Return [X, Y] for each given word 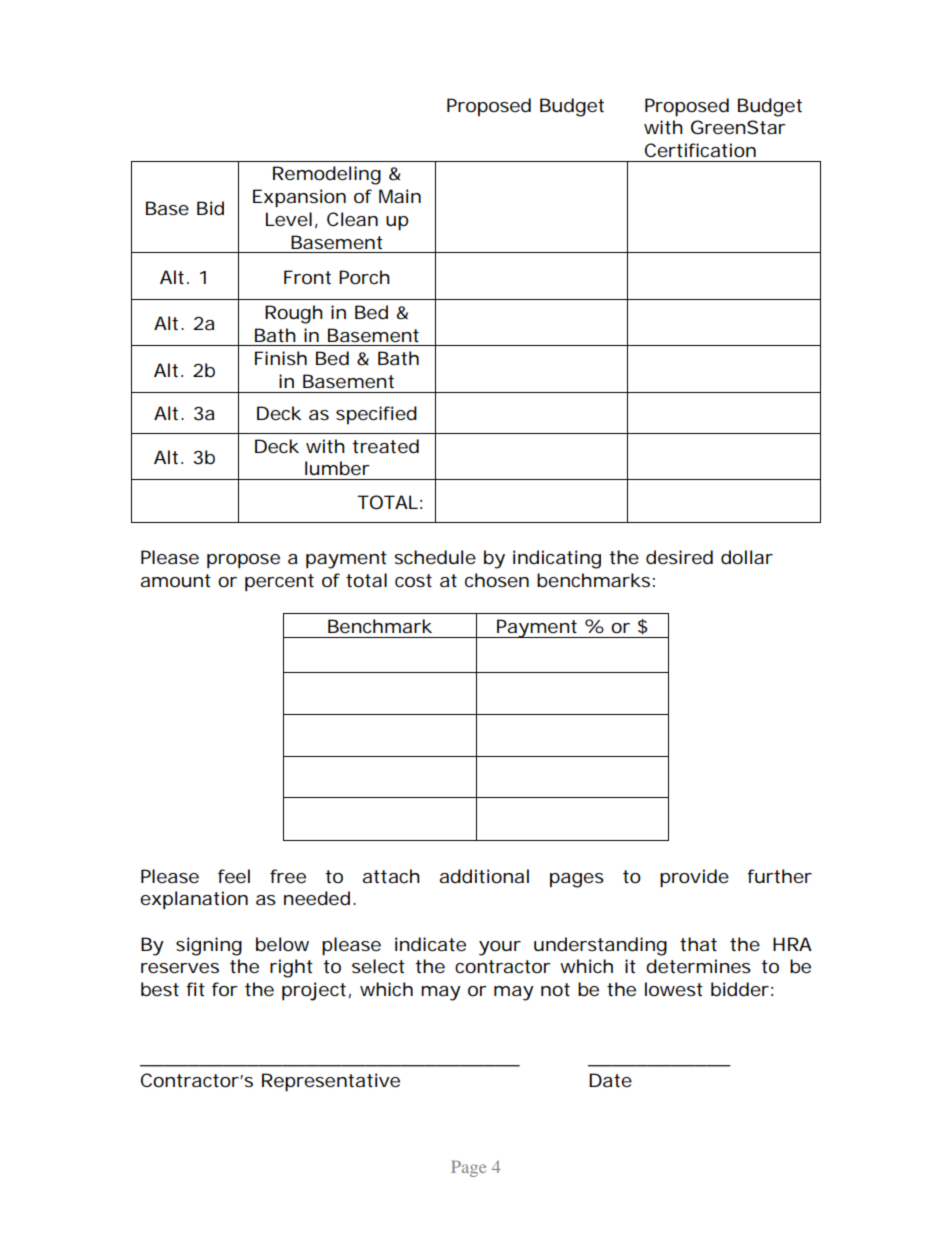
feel [234, 876]
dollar [747, 557]
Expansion [299, 198]
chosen [497, 580]
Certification [700, 150]
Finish [281, 358]
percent [279, 582]
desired [679, 557]
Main [400, 196]
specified [376, 415]
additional [484, 876]
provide [694, 878]
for [225, 989]
